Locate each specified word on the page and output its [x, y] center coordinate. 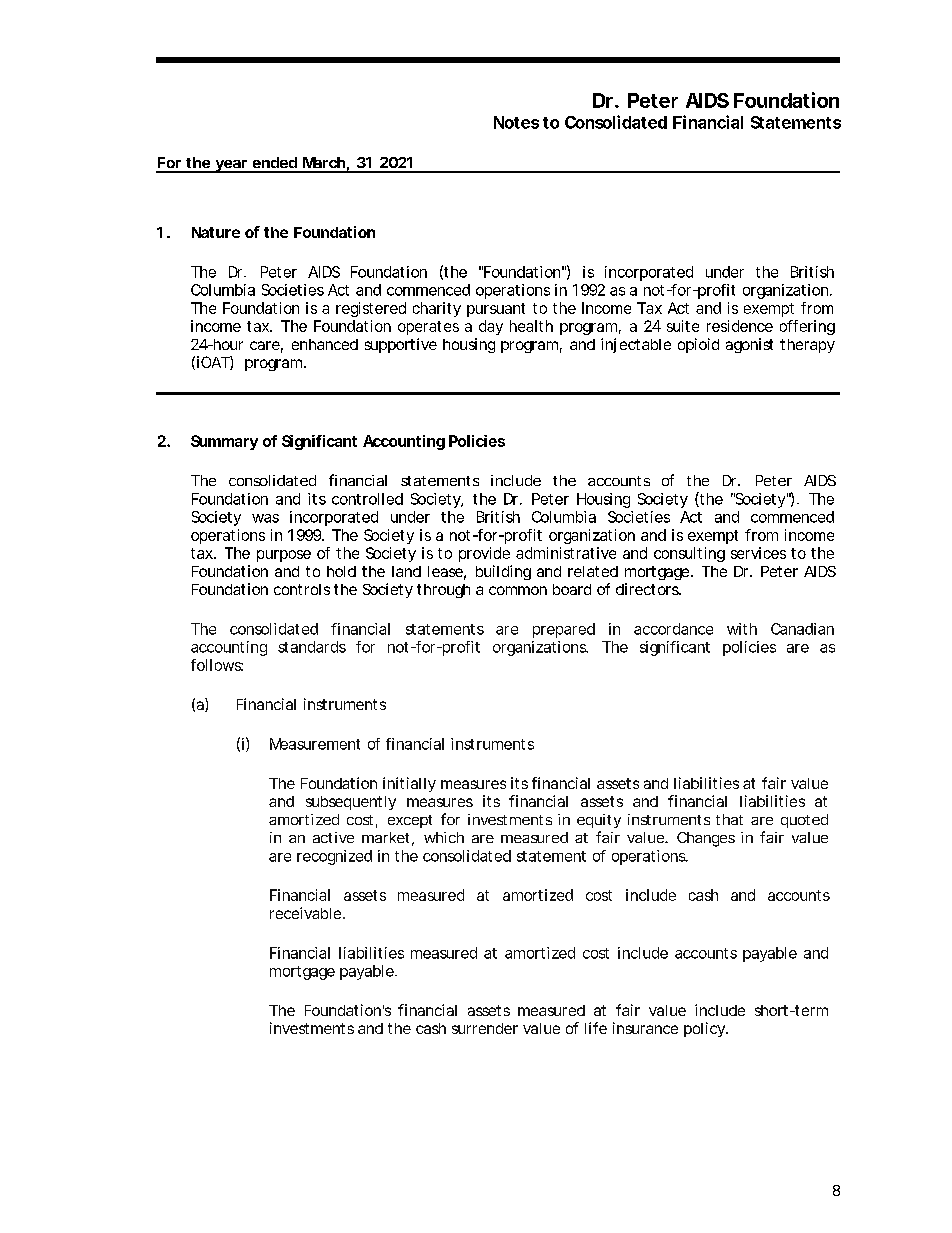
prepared [564, 630]
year [231, 166]
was [265, 518]
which [444, 837]
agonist [749, 345]
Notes [516, 122]
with [742, 629]
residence [740, 326]
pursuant [496, 310]
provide [484, 554]
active [333, 837]
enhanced [325, 344]
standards [312, 647]
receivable [307, 913]
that [729, 819]
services [758, 553]
